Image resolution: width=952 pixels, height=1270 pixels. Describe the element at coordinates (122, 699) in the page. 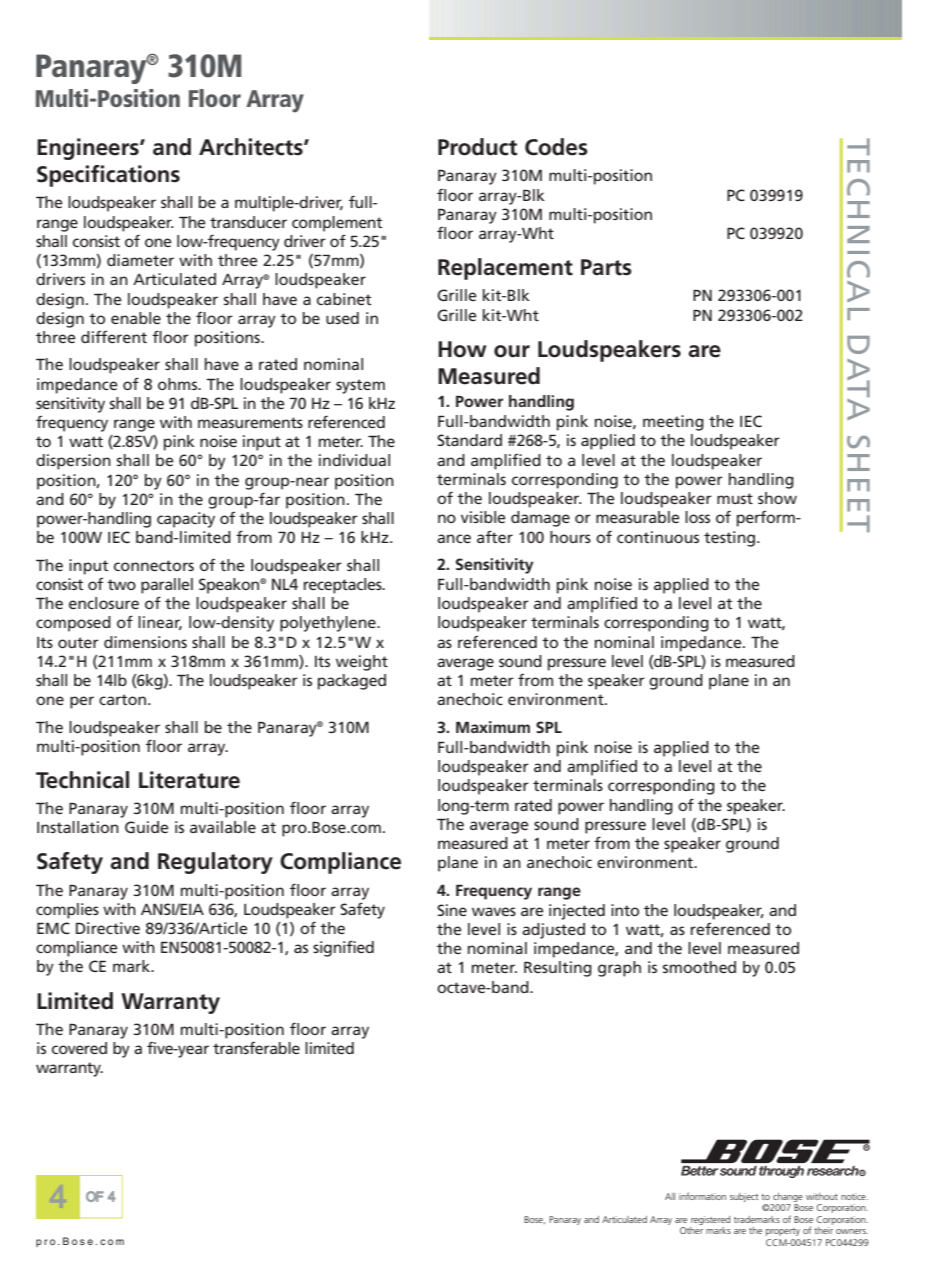

I see `carton` at that location.
